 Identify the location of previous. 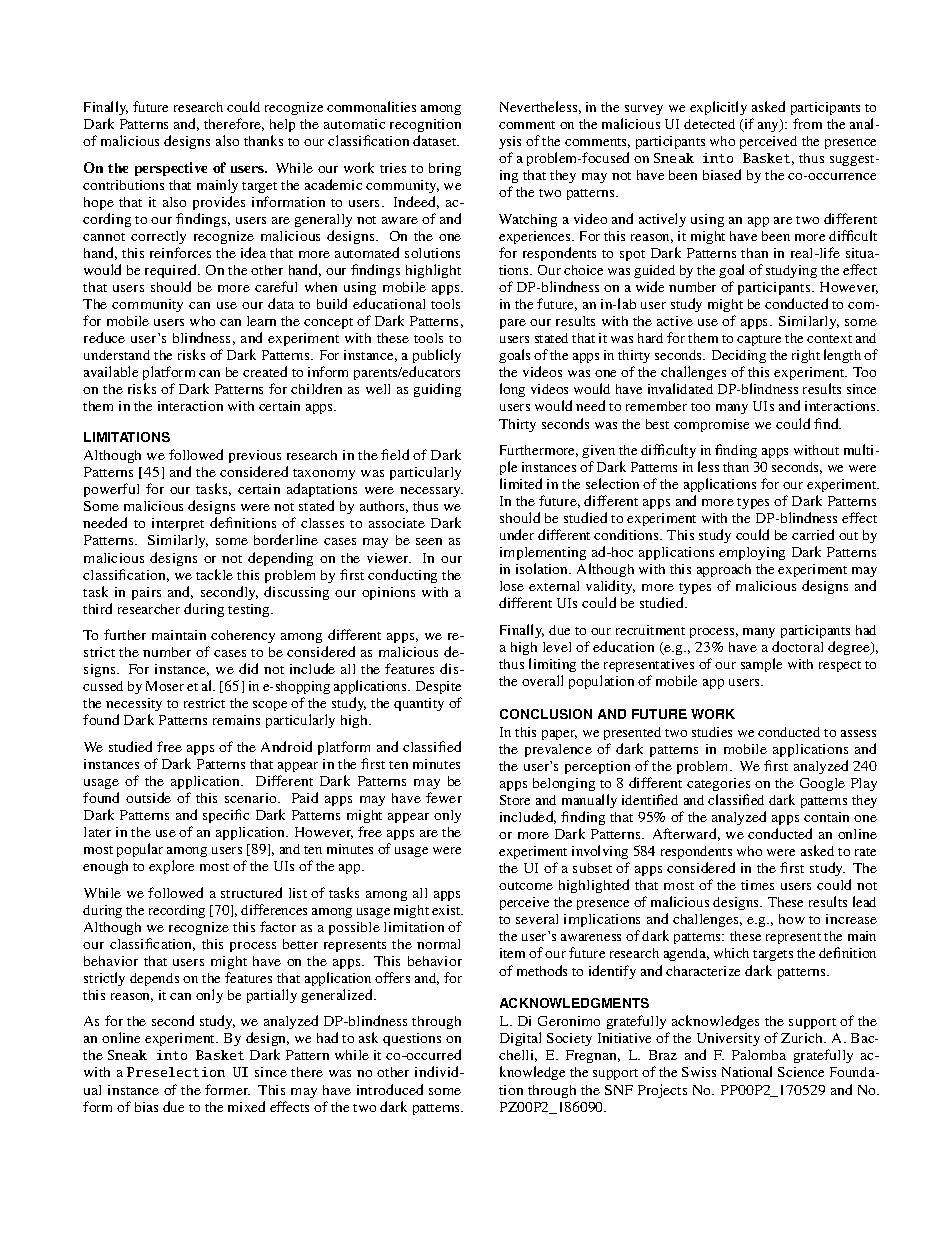
(255, 456).
